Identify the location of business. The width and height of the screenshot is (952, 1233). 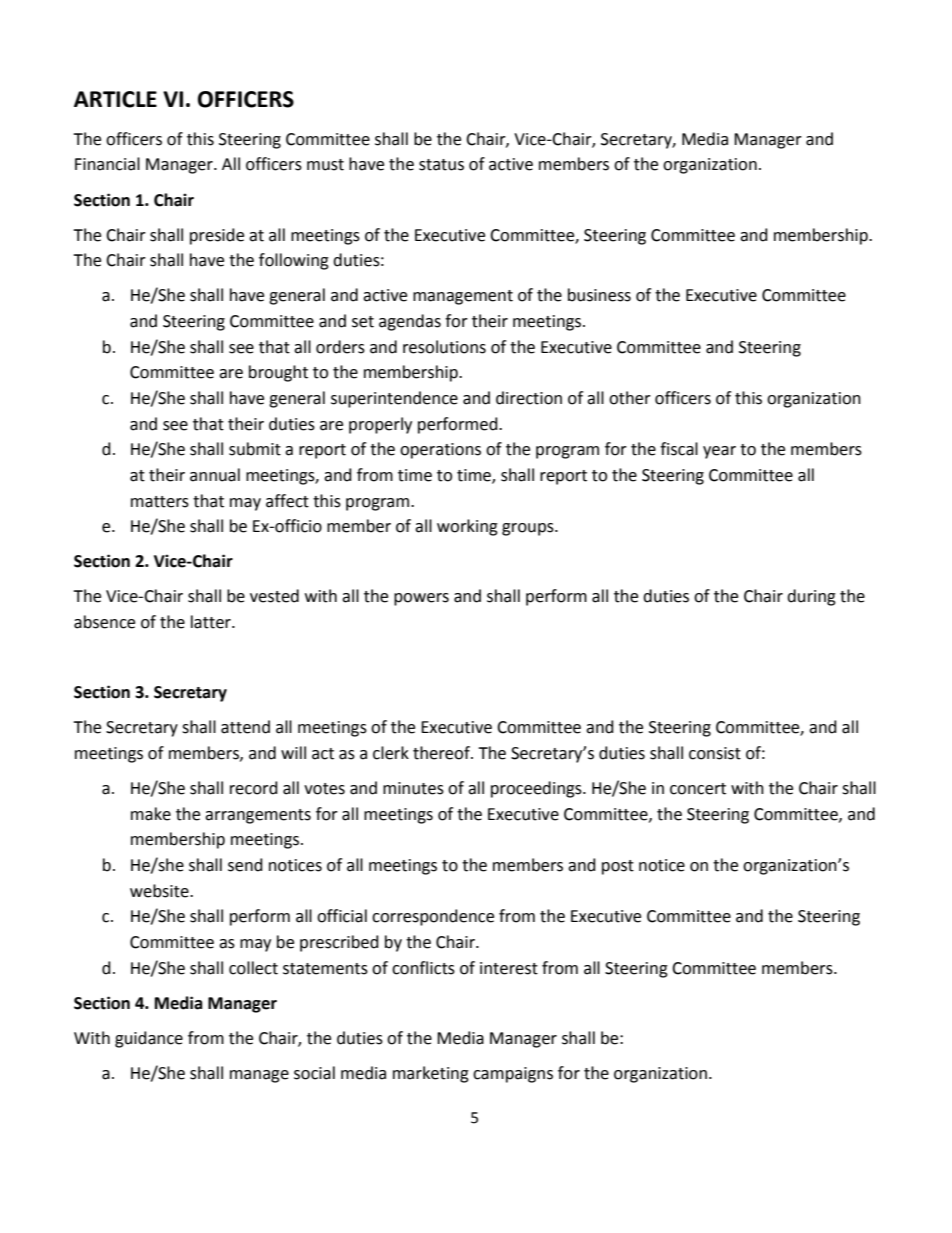
(599, 295).
